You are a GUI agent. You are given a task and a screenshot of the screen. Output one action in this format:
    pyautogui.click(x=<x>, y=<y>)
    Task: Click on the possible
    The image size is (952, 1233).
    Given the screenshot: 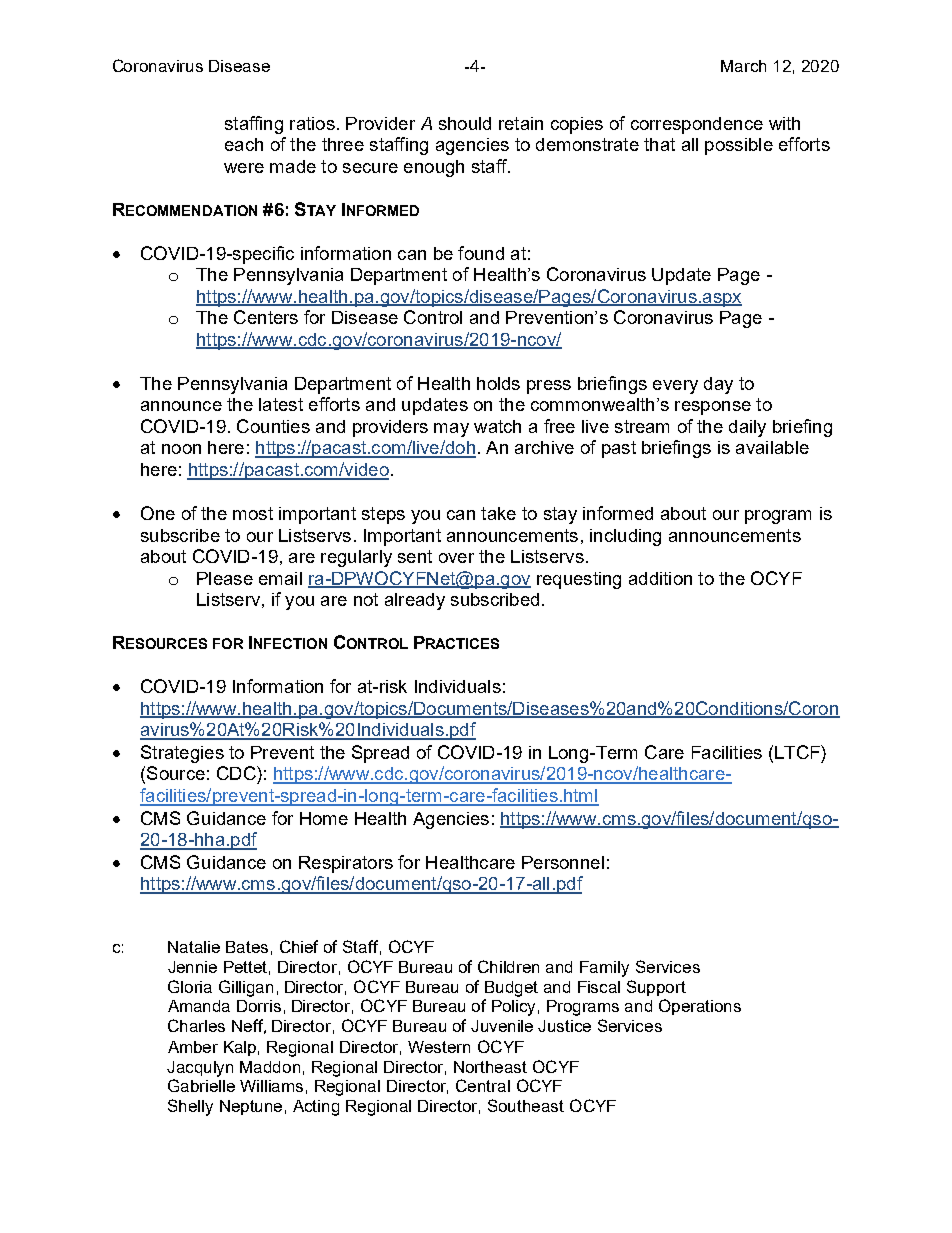 What is the action you would take?
    pyautogui.click(x=739, y=146)
